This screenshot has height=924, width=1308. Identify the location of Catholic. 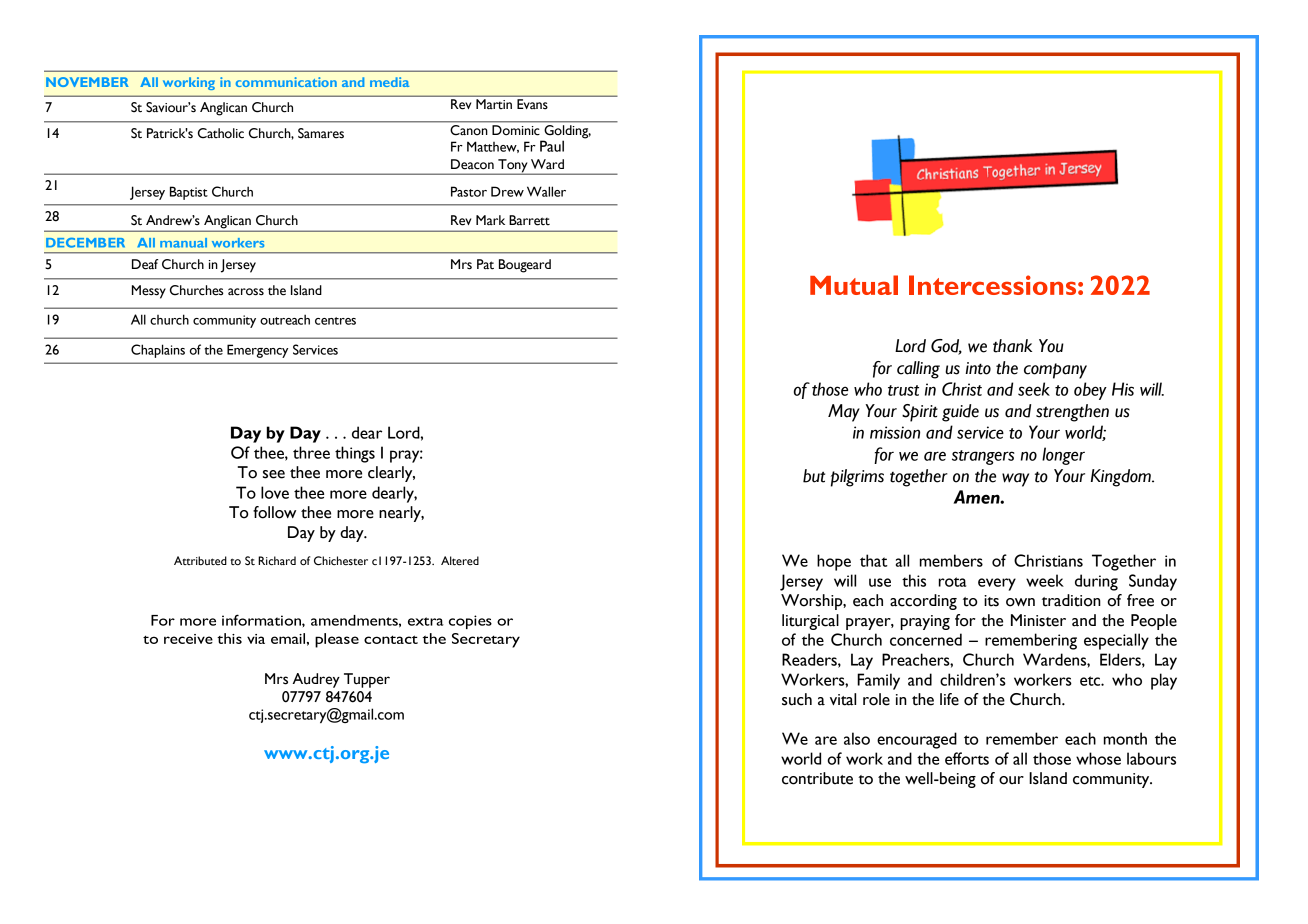
(221, 133).
